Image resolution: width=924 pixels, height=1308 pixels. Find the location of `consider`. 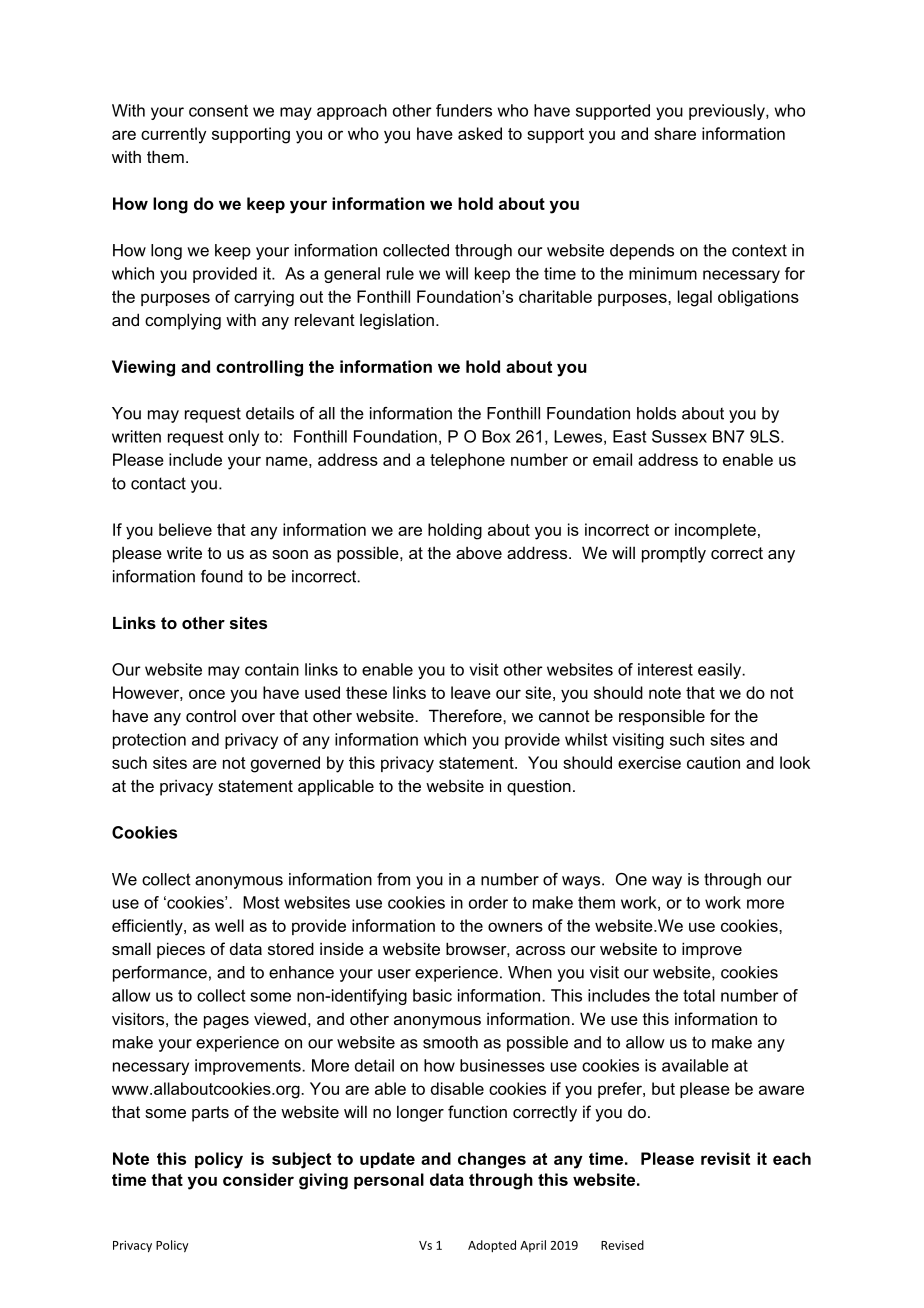

consider is located at coordinates (258, 1179).
